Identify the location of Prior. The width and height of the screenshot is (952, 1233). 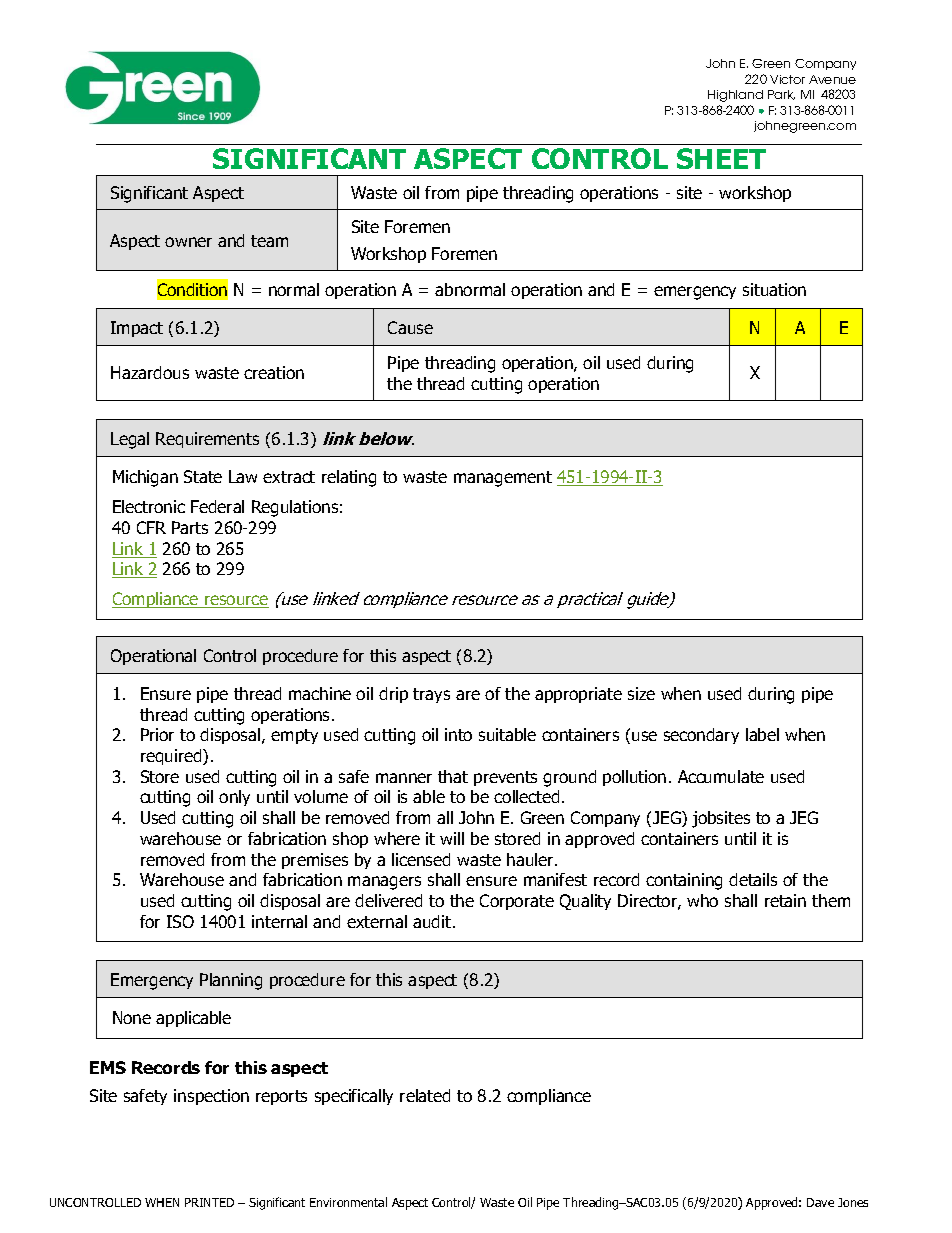
(157, 734).
